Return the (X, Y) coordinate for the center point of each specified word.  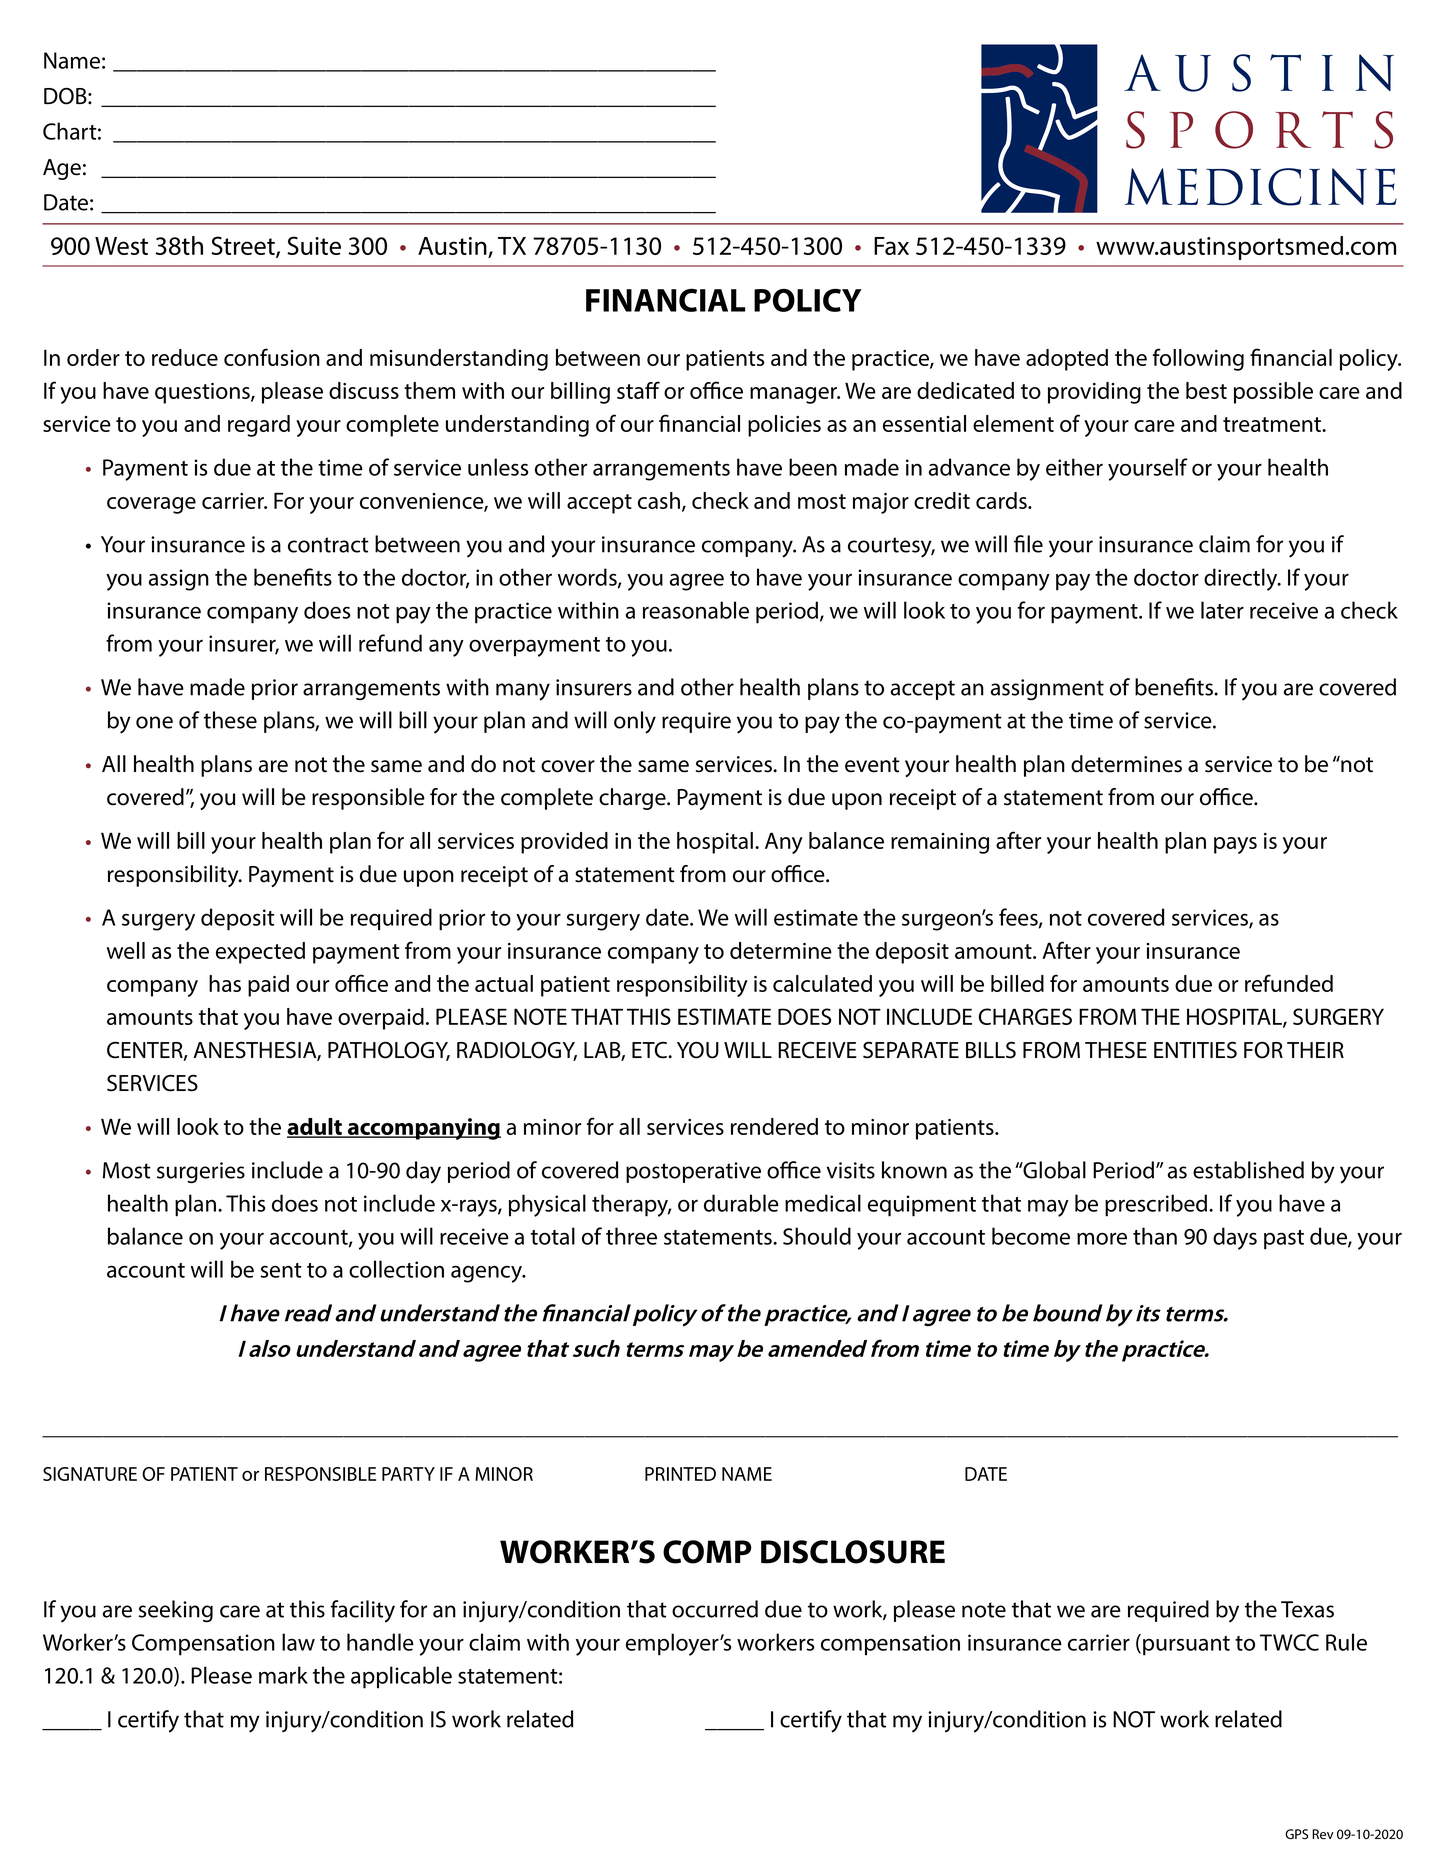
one (154, 722)
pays (1235, 845)
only (635, 722)
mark (283, 1675)
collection (396, 1269)
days (1235, 1238)
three (631, 1236)
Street (244, 247)
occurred (715, 1609)
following (1198, 359)
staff (638, 390)
